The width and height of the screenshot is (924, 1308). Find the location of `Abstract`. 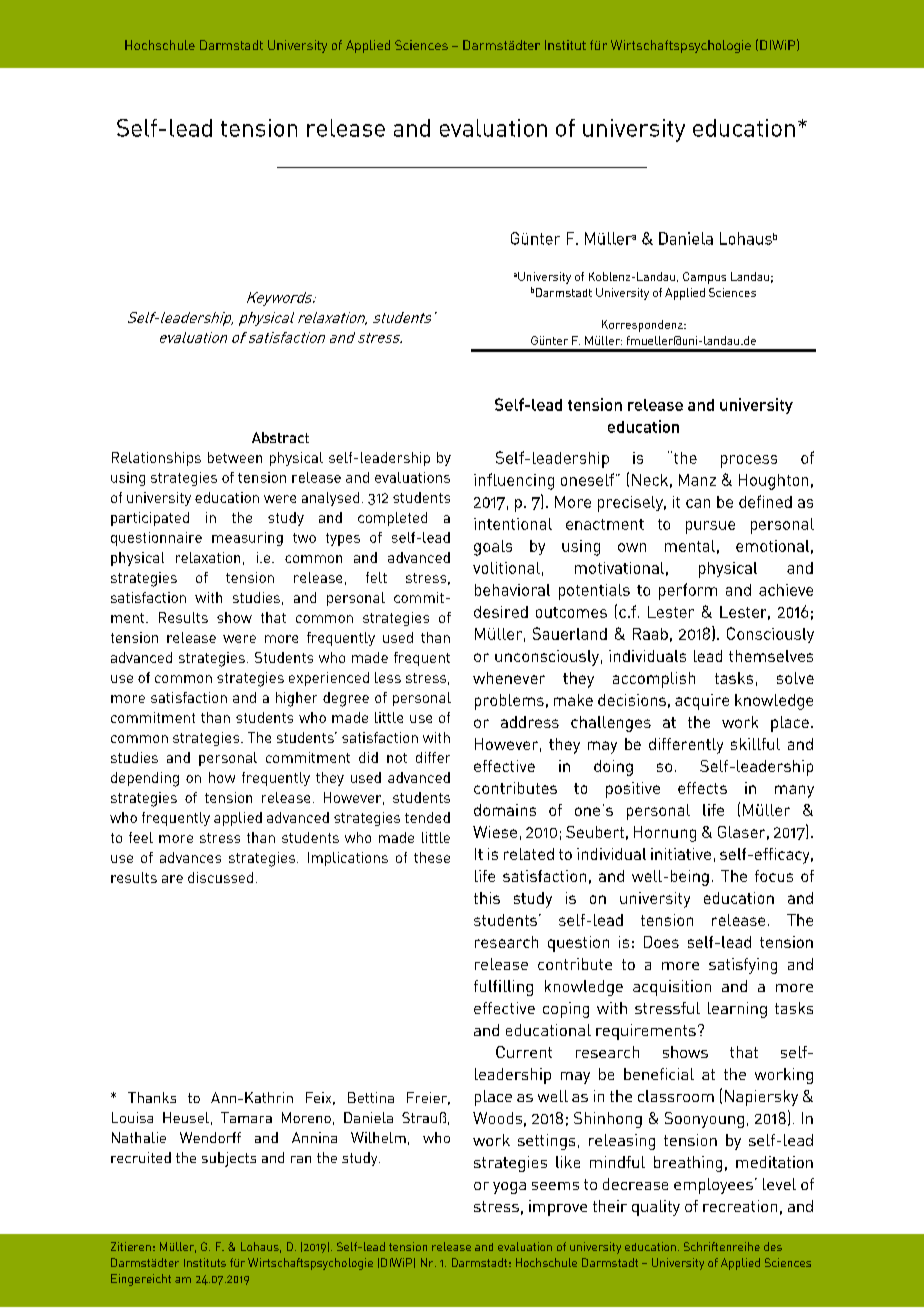

Abstract is located at coordinates (280, 437).
